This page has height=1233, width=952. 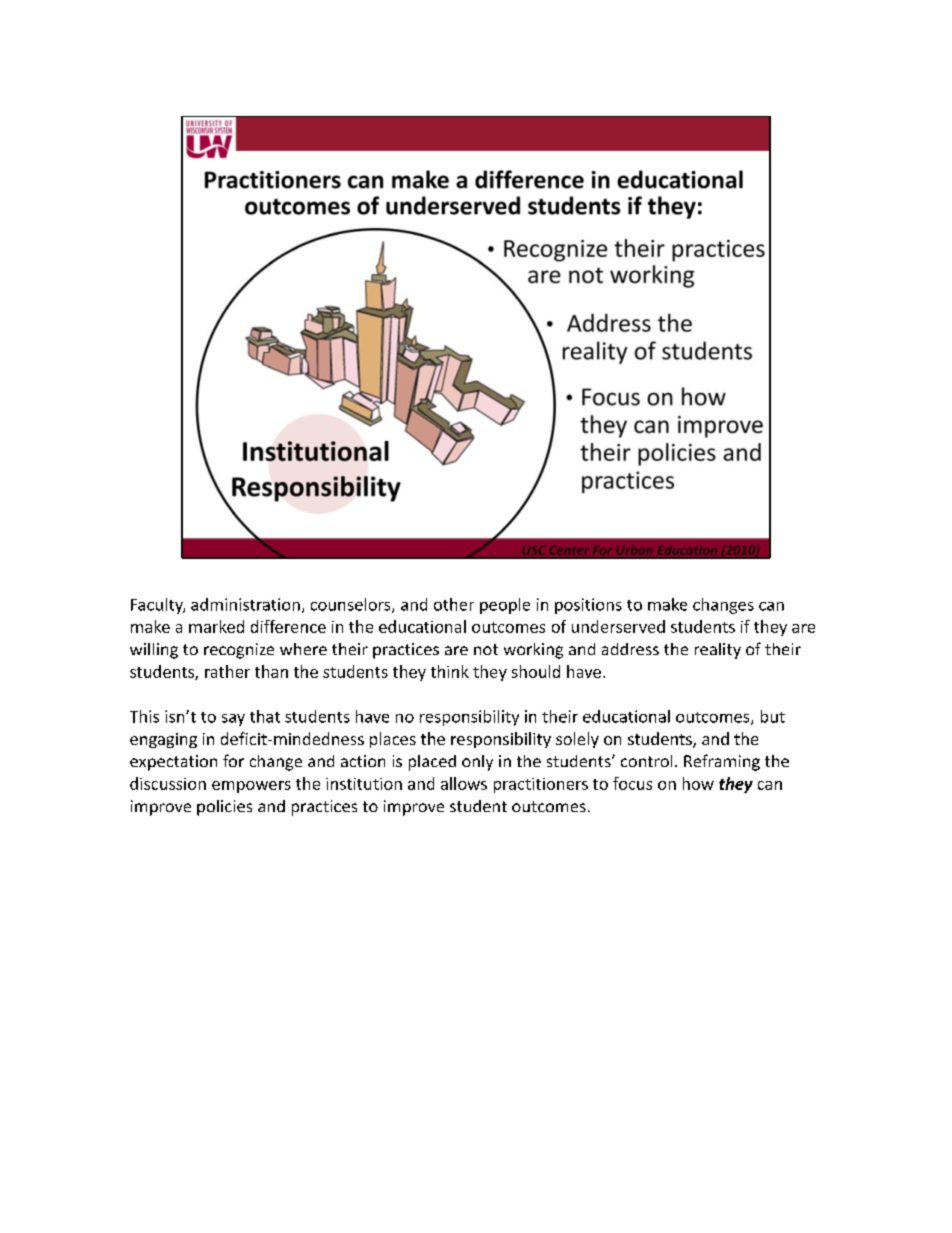 I want to click on not, so click(x=486, y=649).
